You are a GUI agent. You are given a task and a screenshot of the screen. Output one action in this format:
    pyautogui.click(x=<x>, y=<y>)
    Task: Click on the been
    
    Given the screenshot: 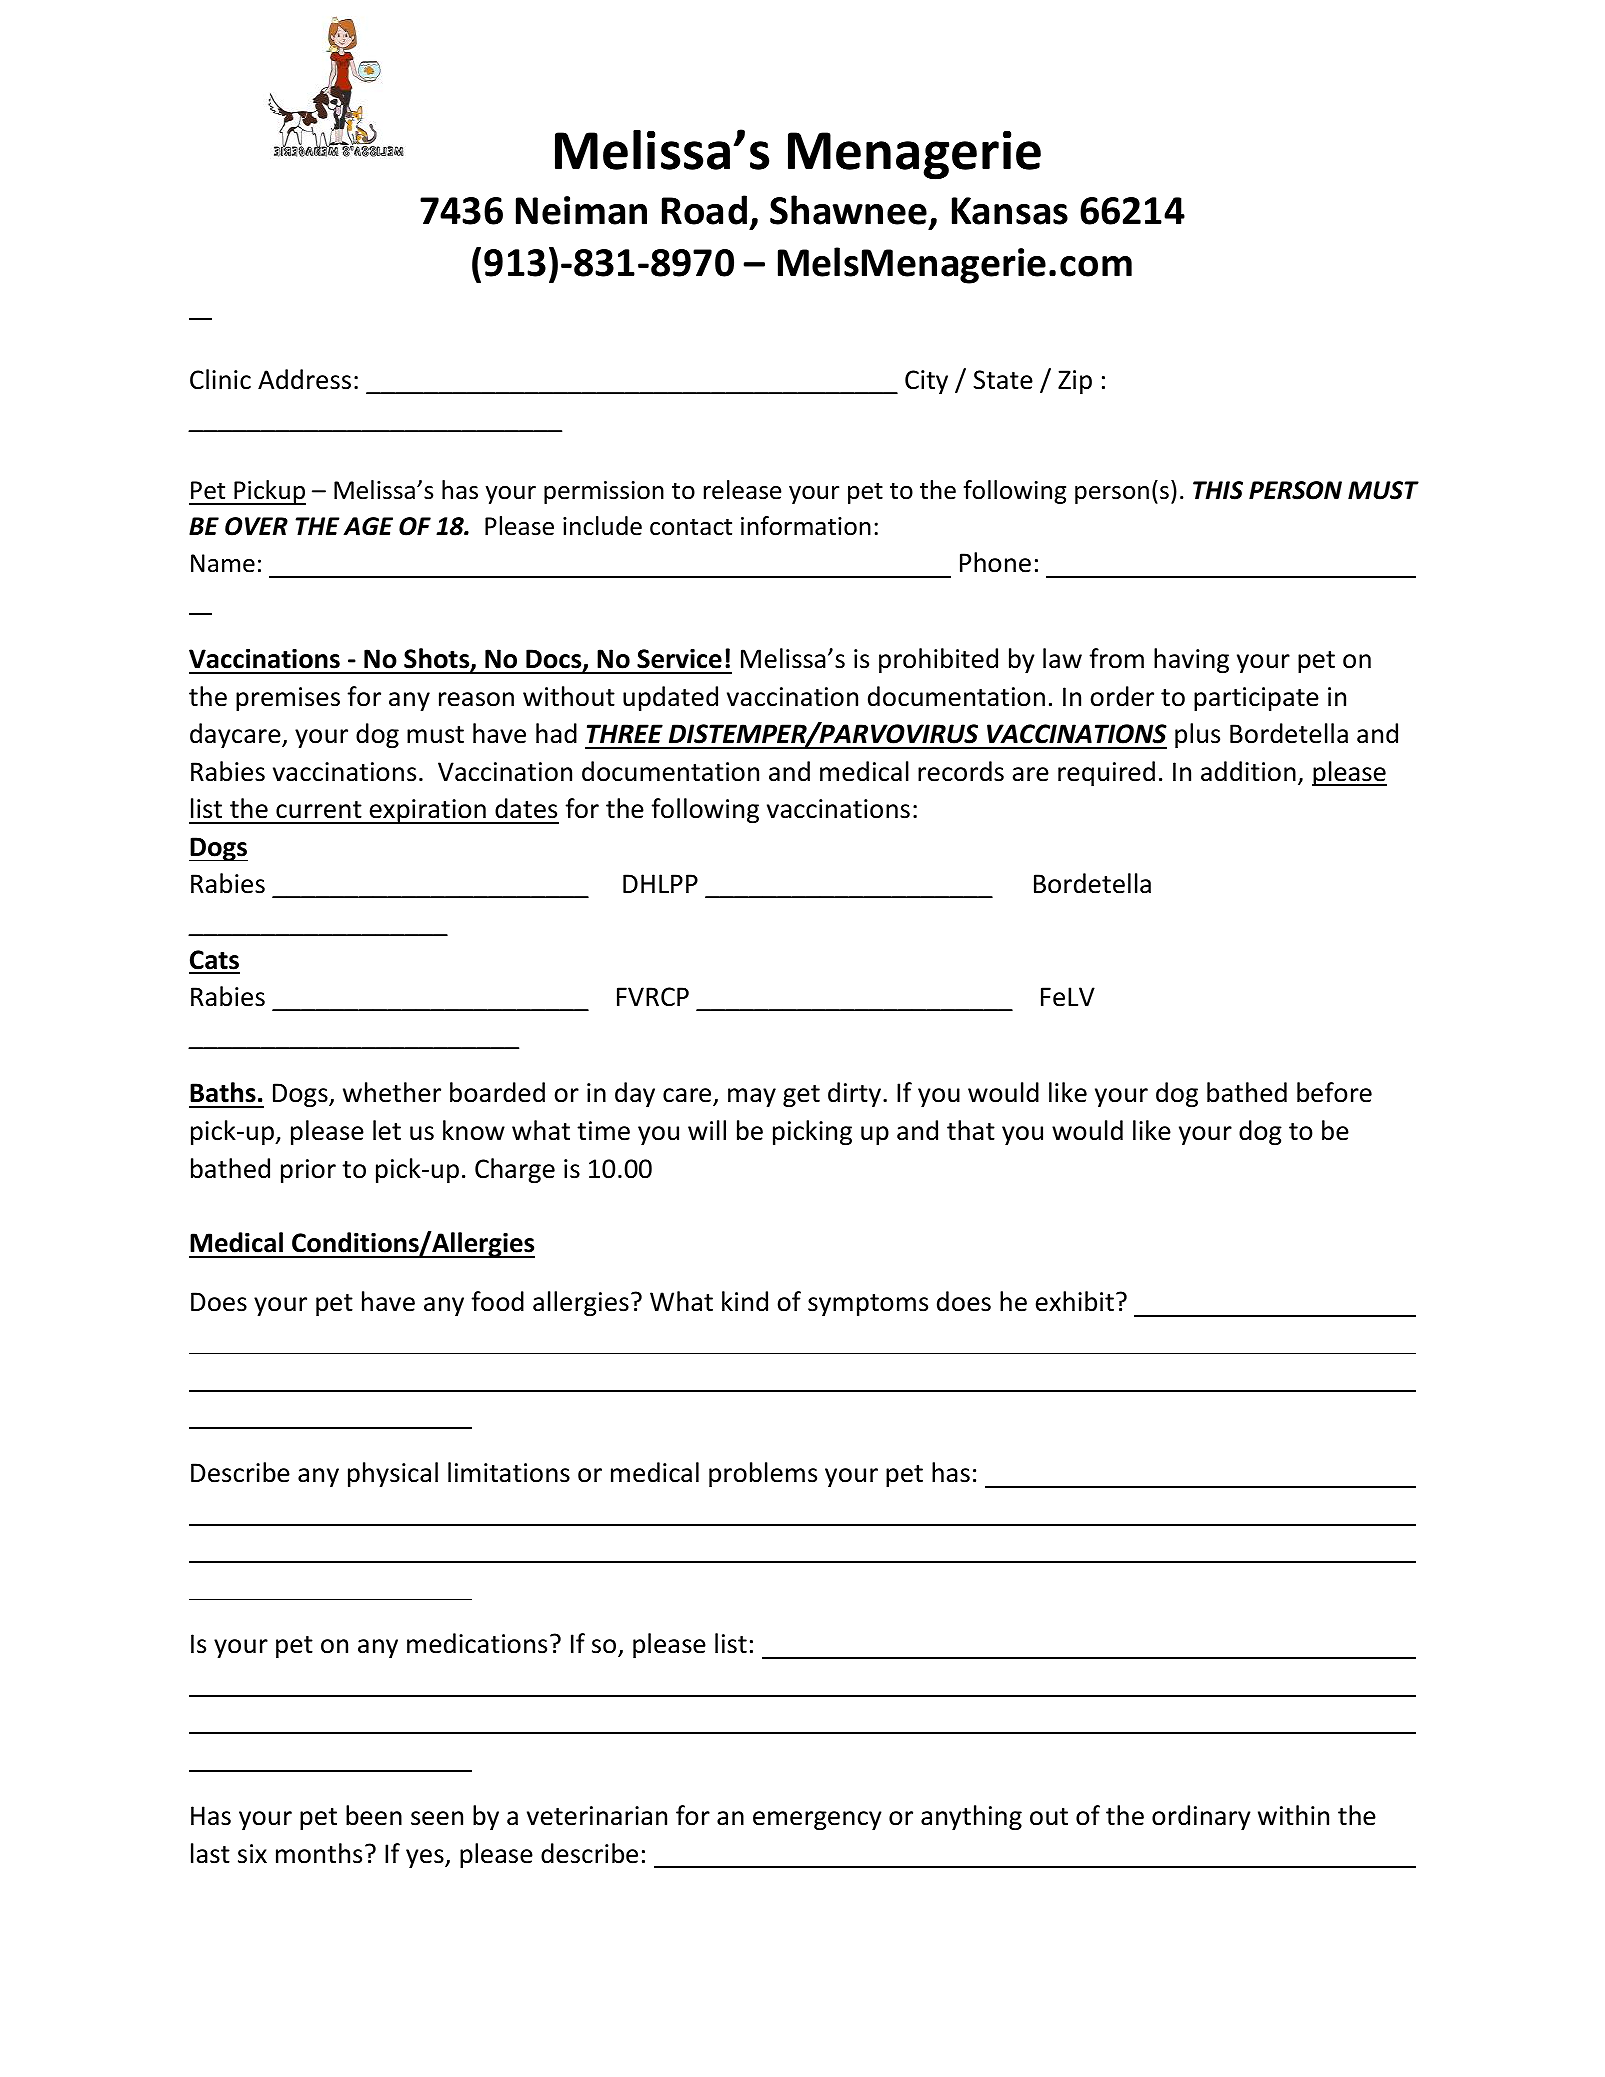 What is the action you would take?
    pyautogui.click(x=374, y=1815)
